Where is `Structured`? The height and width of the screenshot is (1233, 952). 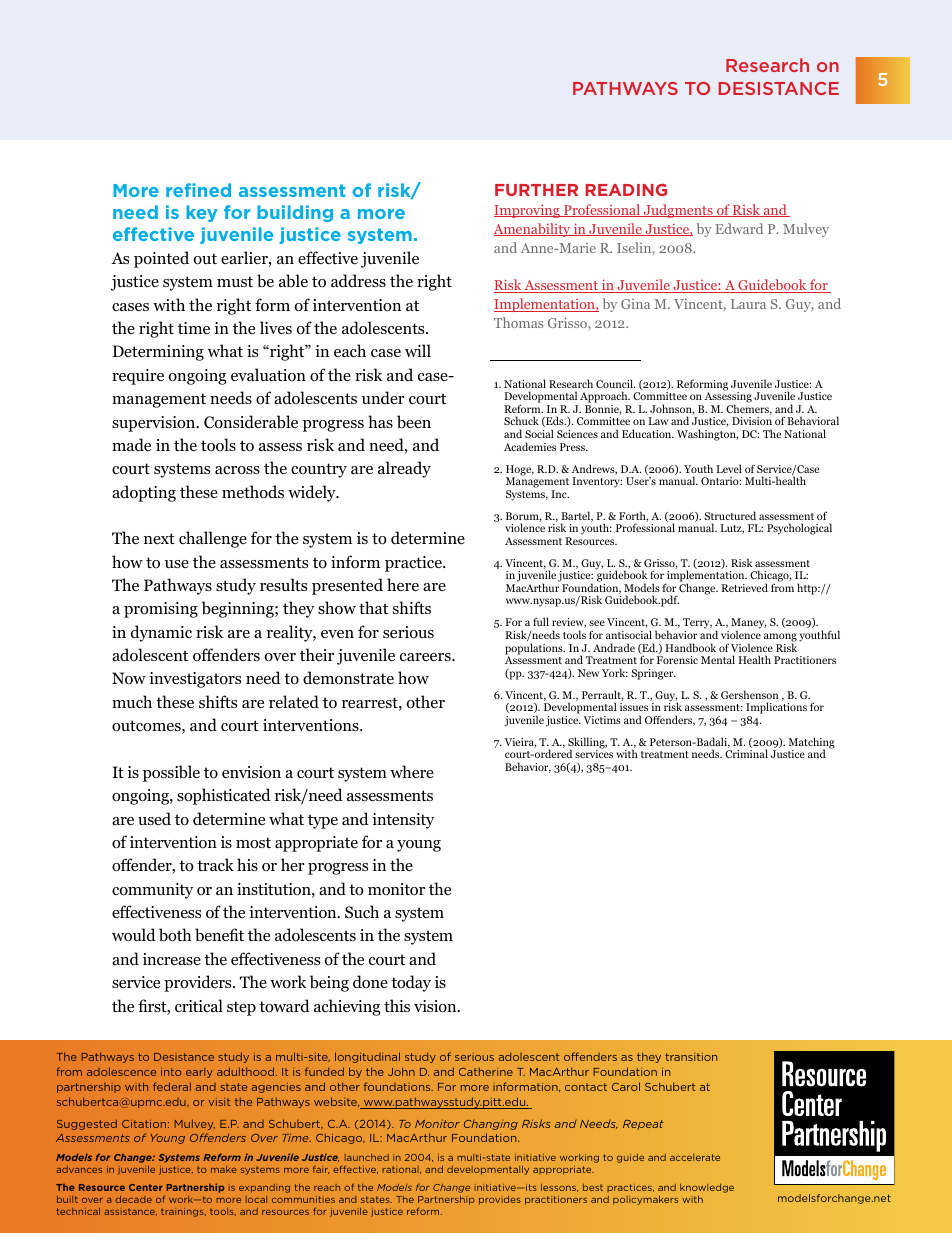 Structured is located at coordinates (730, 515).
